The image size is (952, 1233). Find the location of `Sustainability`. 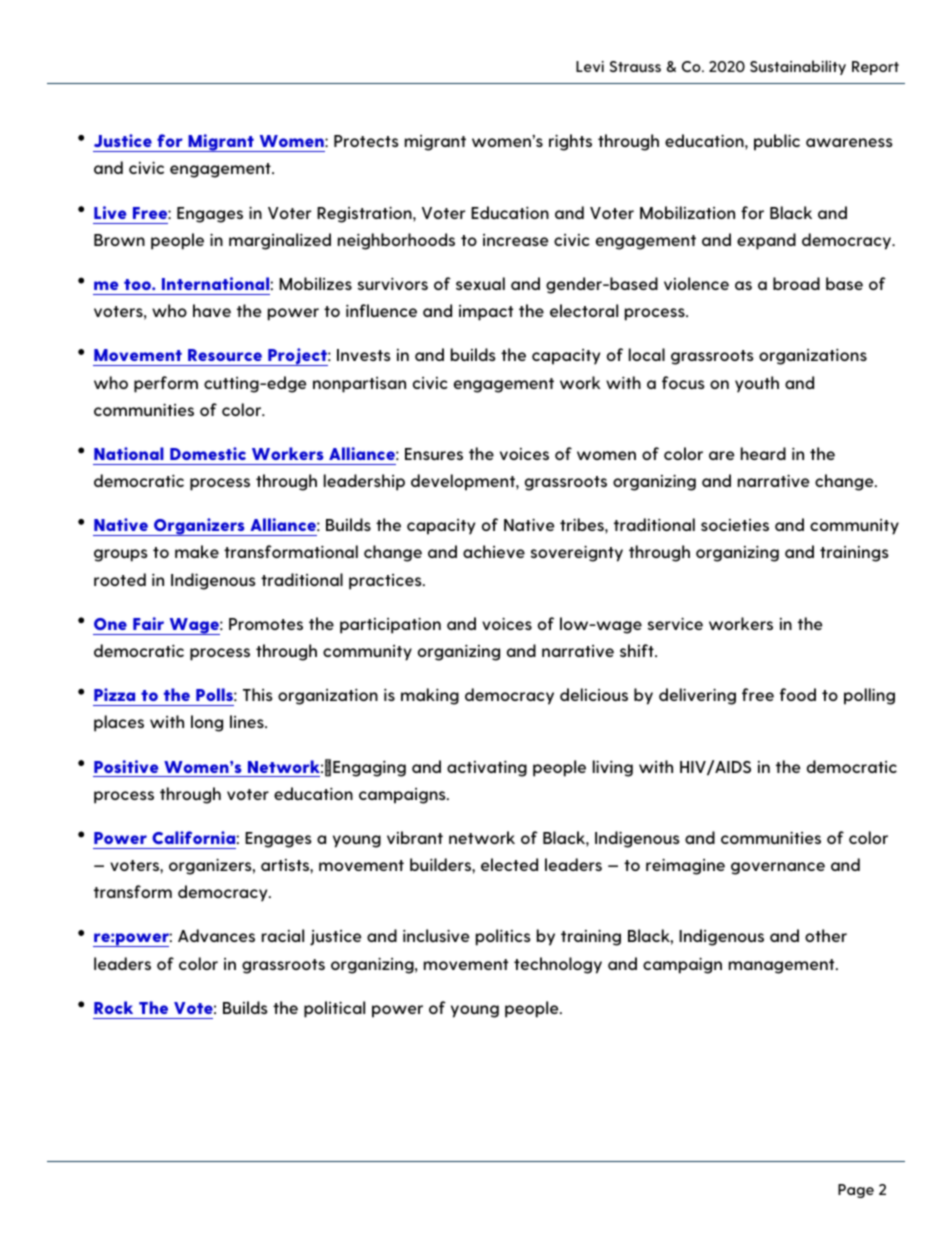

Sustainability is located at coordinates (798, 67).
